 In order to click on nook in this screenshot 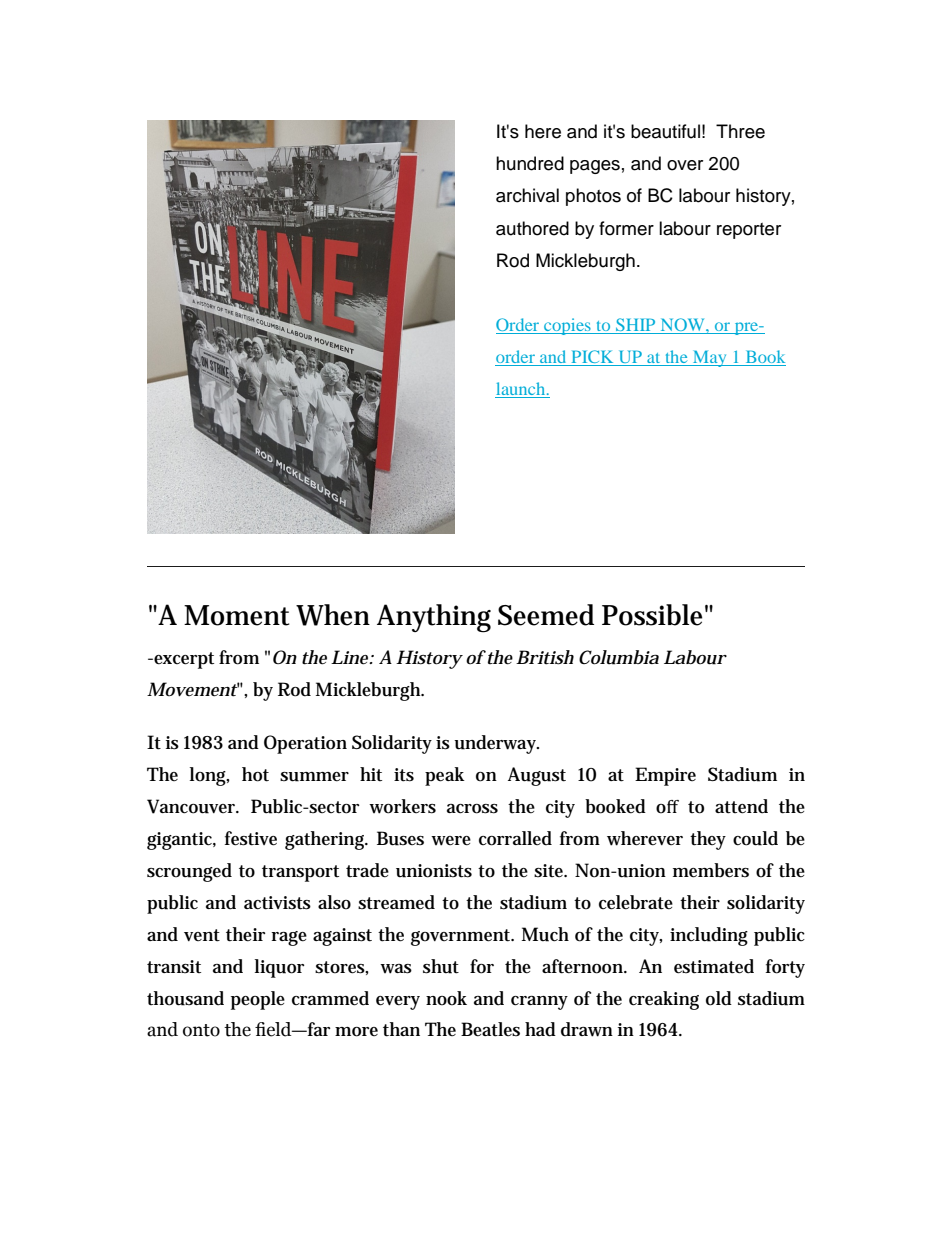, I will do `click(446, 998)`.
